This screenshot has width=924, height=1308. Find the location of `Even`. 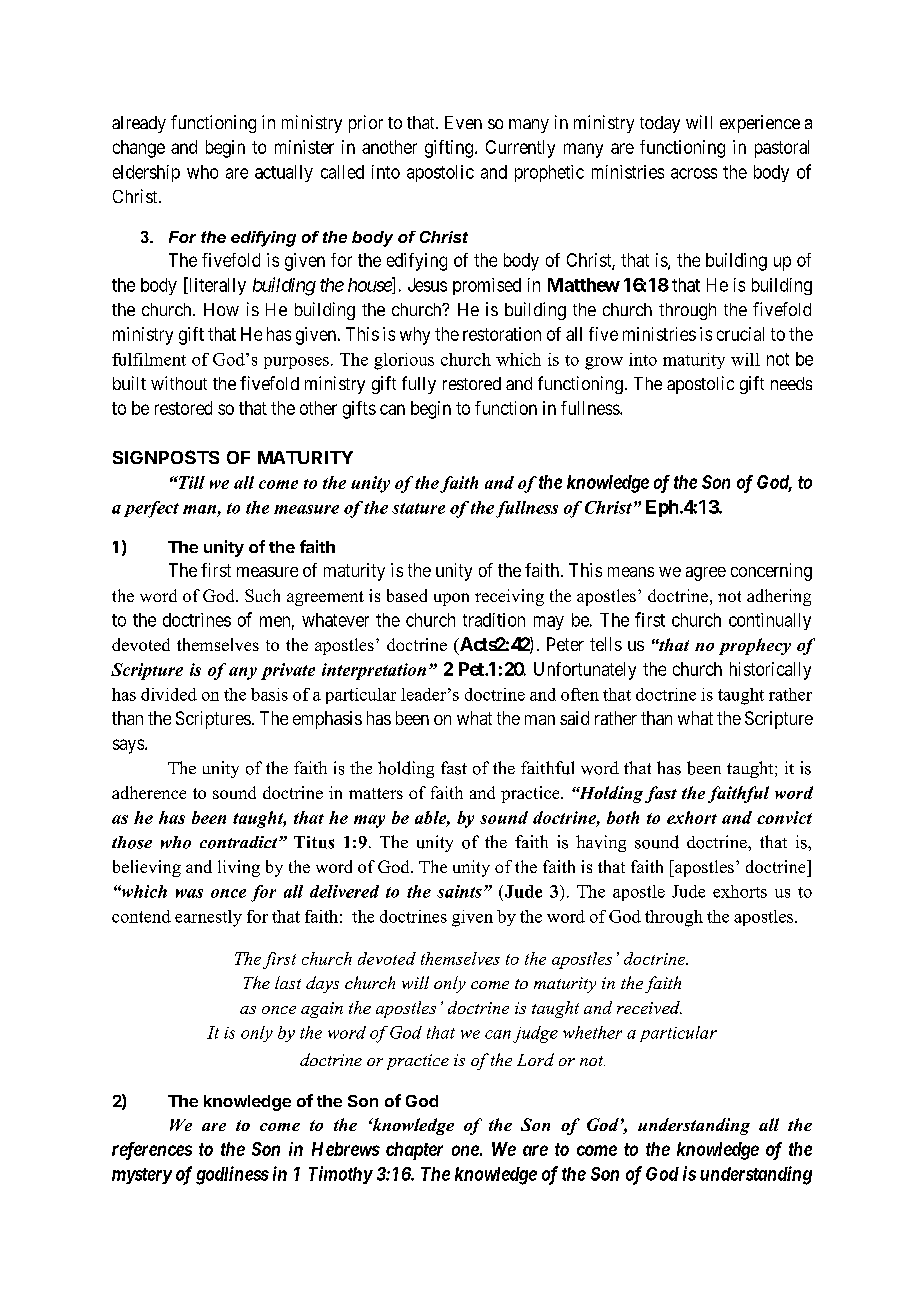

Even is located at coordinates (463, 122).
